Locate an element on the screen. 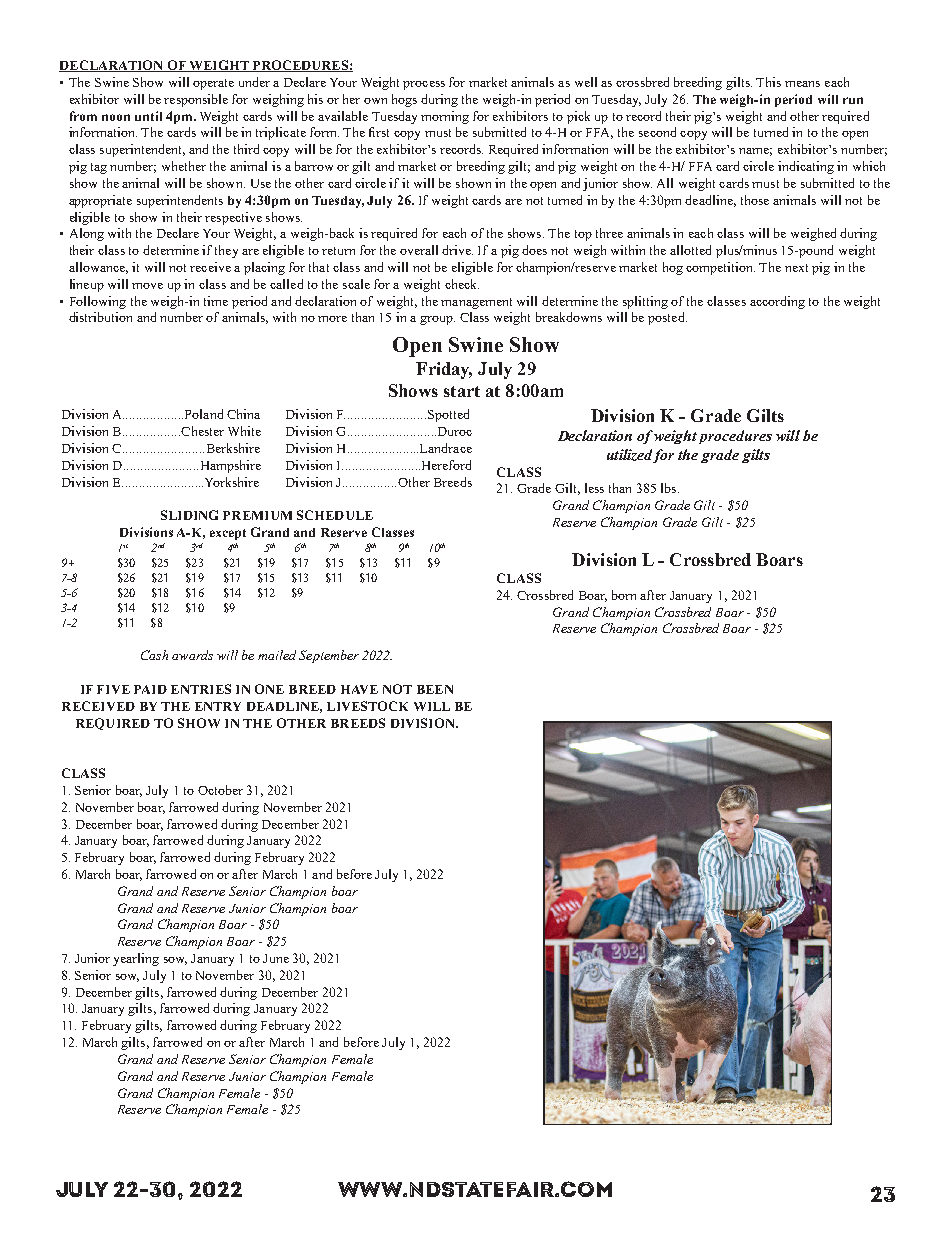 The width and height of the screenshot is (952, 1233). lbs is located at coordinates (670, 488).
